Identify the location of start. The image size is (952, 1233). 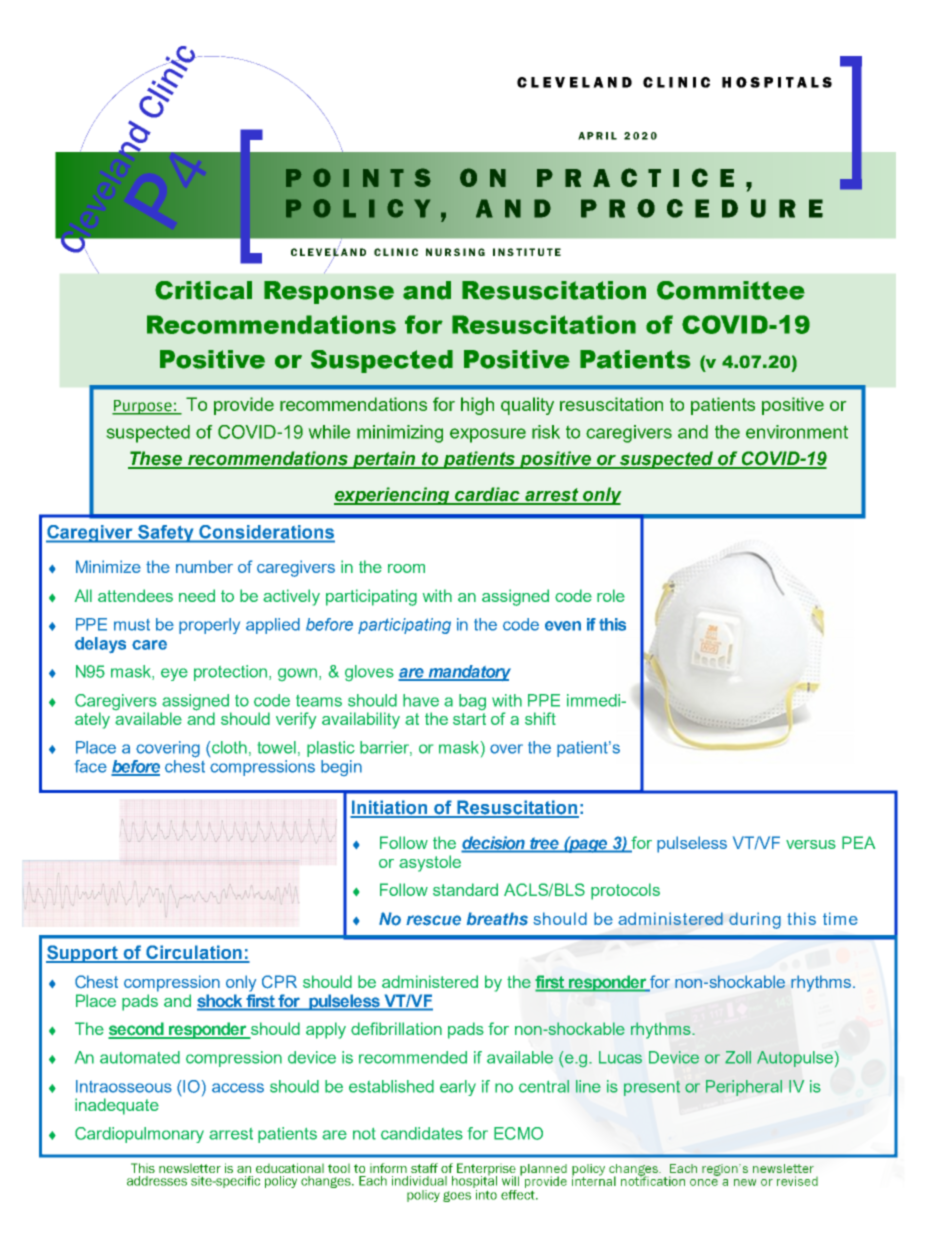
(469, 719).
